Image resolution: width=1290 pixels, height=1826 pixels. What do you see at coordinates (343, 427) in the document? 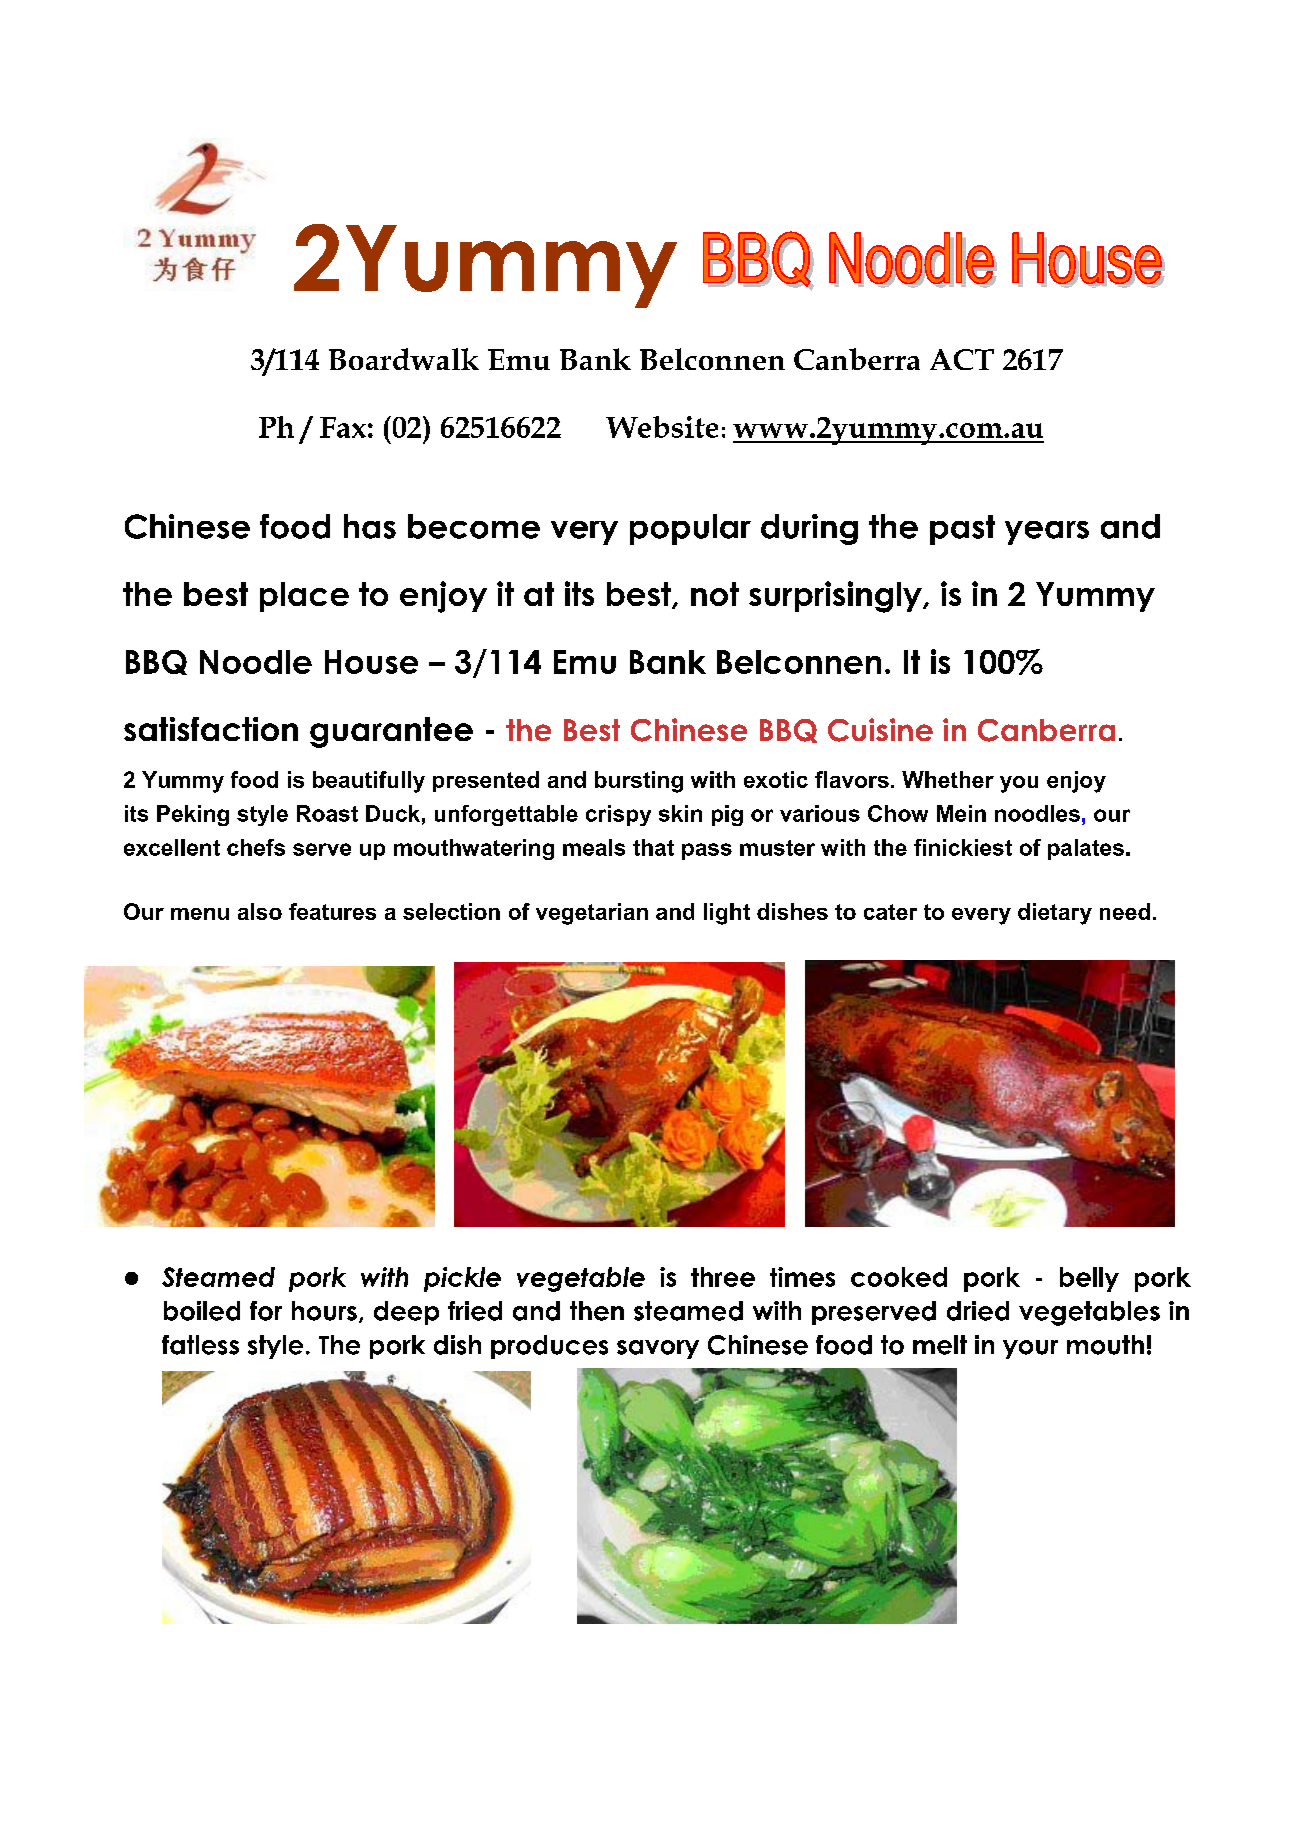
I see `Fax` at bounding box center [343, 427].
